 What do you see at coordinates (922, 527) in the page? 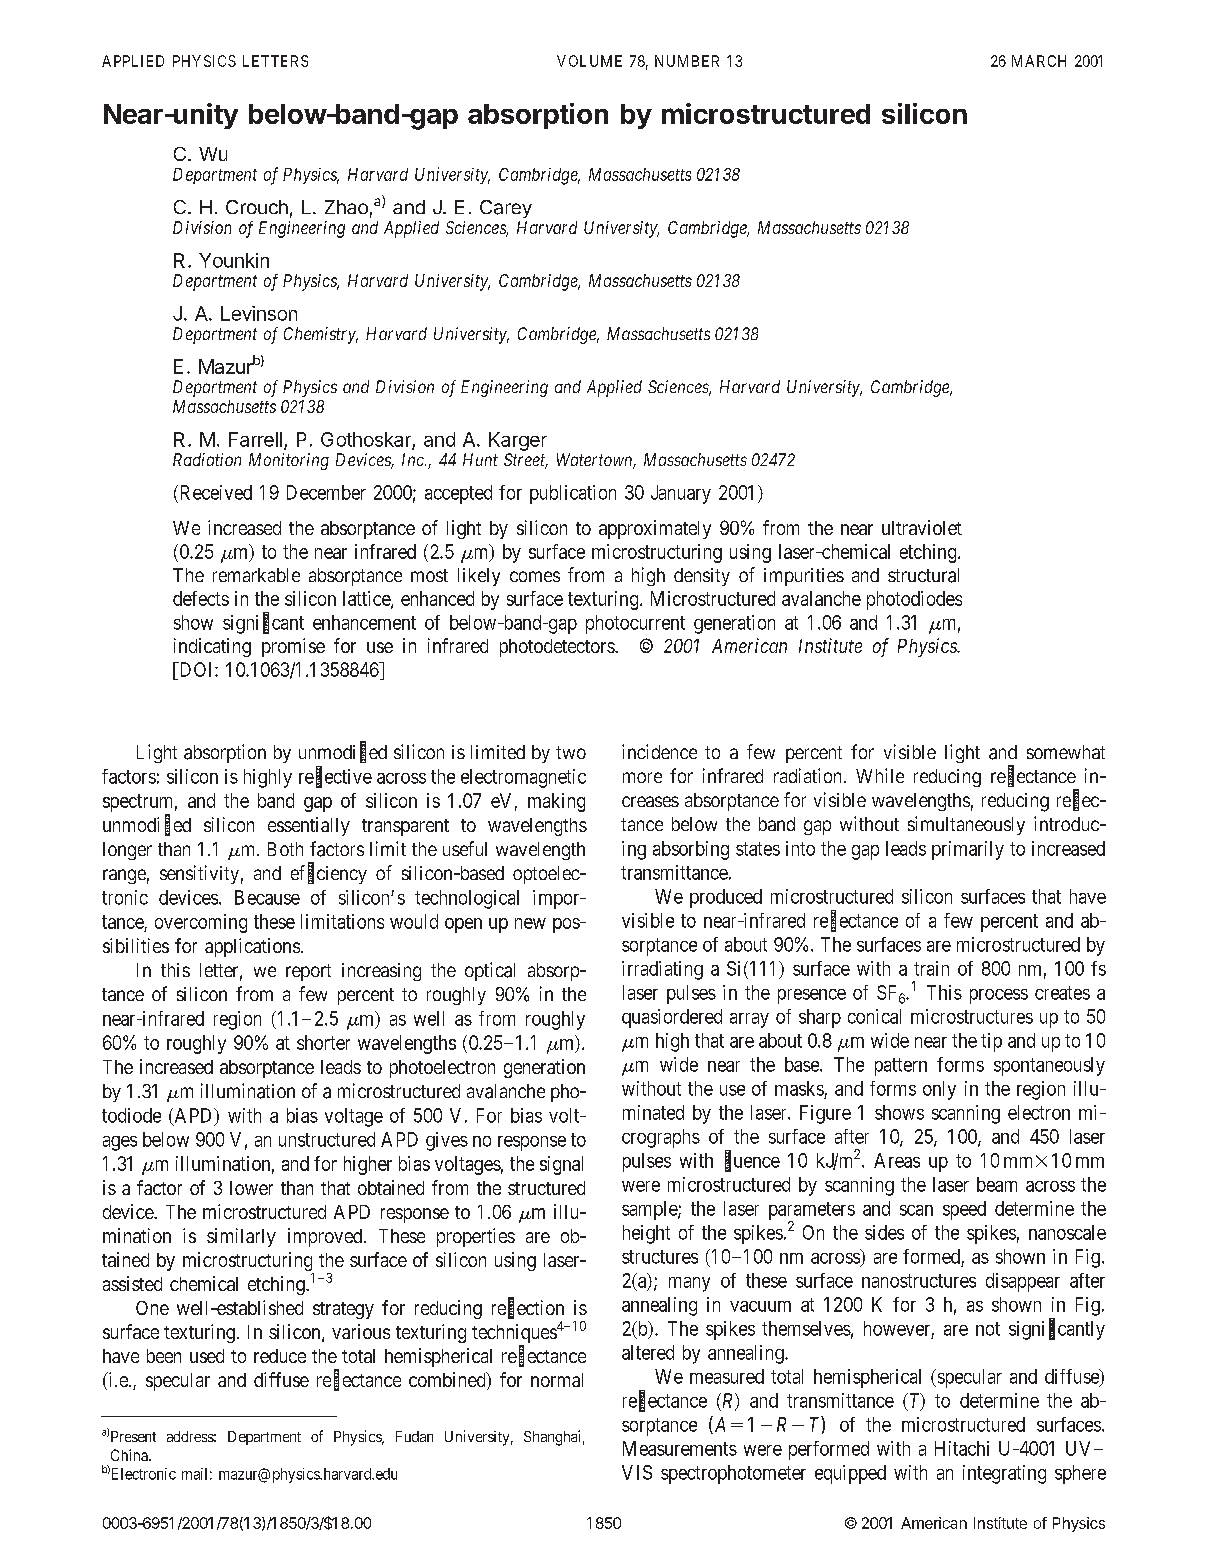
I see `ultraviolet` at bounding box center [922, 527].
